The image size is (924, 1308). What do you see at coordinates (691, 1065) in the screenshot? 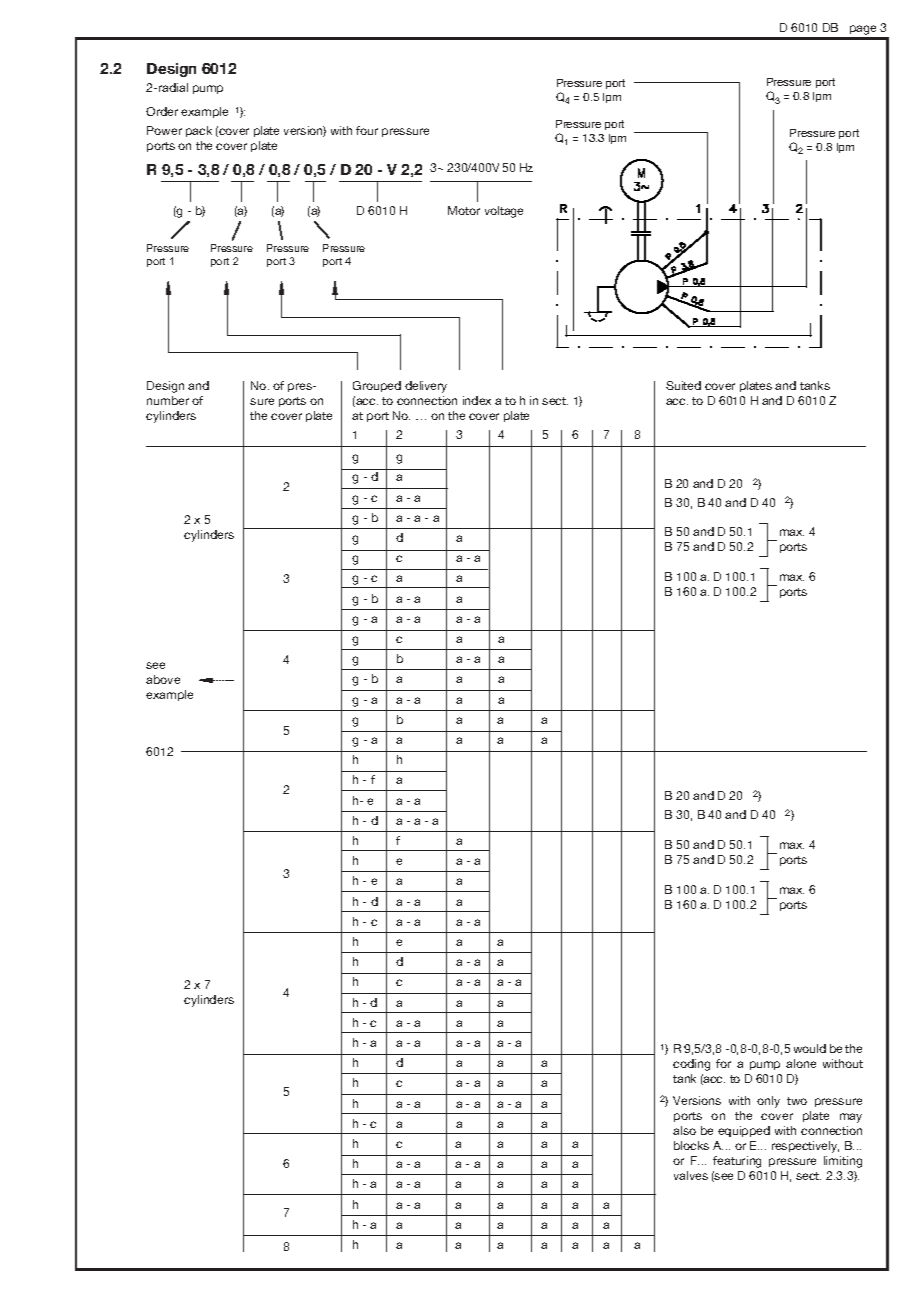
I see `coding` at bounding box center [691, 1065].
